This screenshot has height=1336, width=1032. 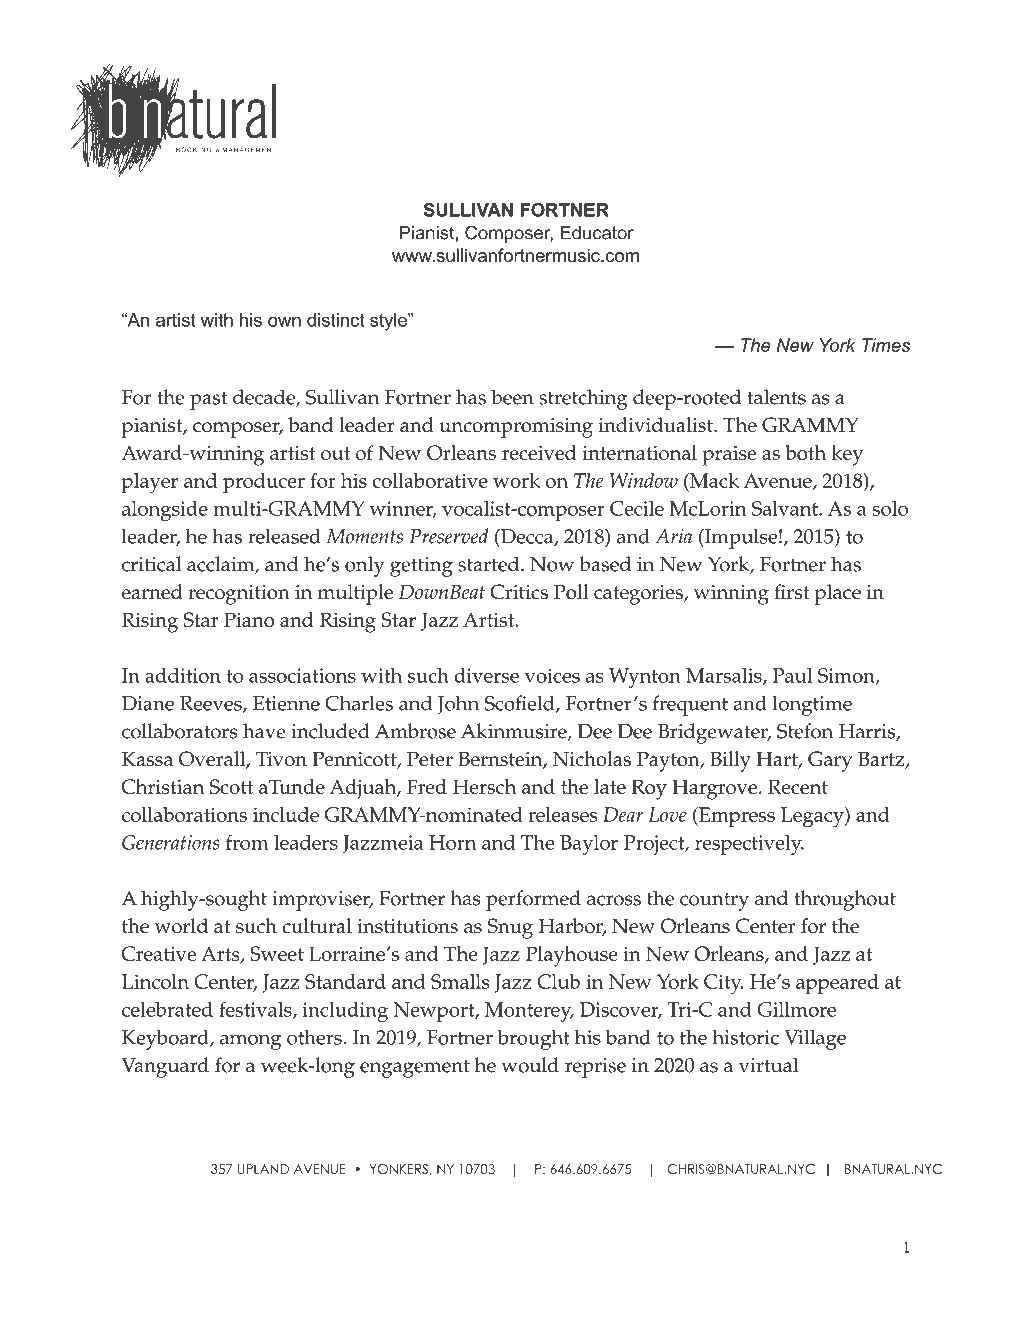 I want to click on would, so click(x=530, y=1065).
